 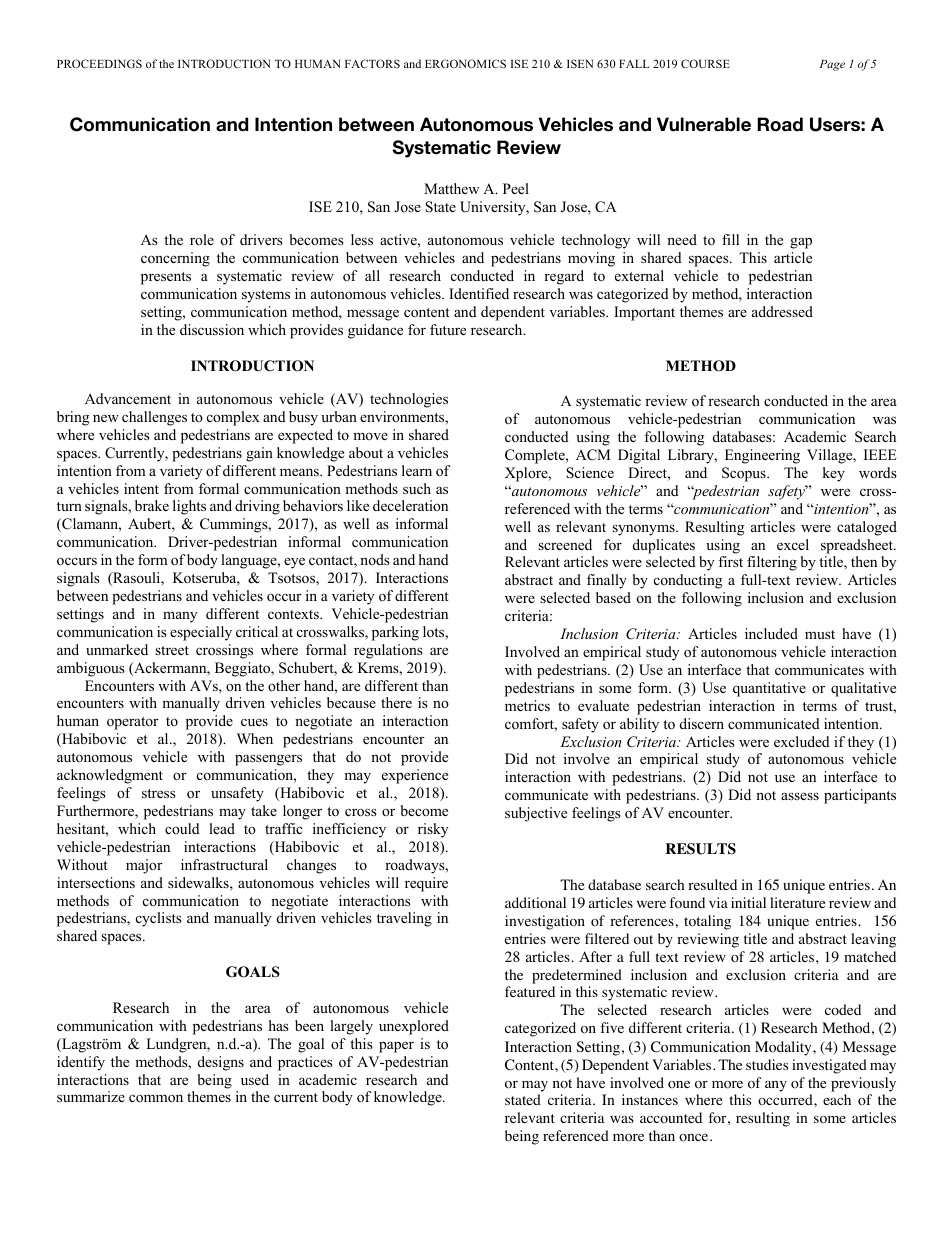 What do you see at coordinates (99, 63) in the screenshot?
I see `PROCEEDINGS` at bounding box center [99, 63].
